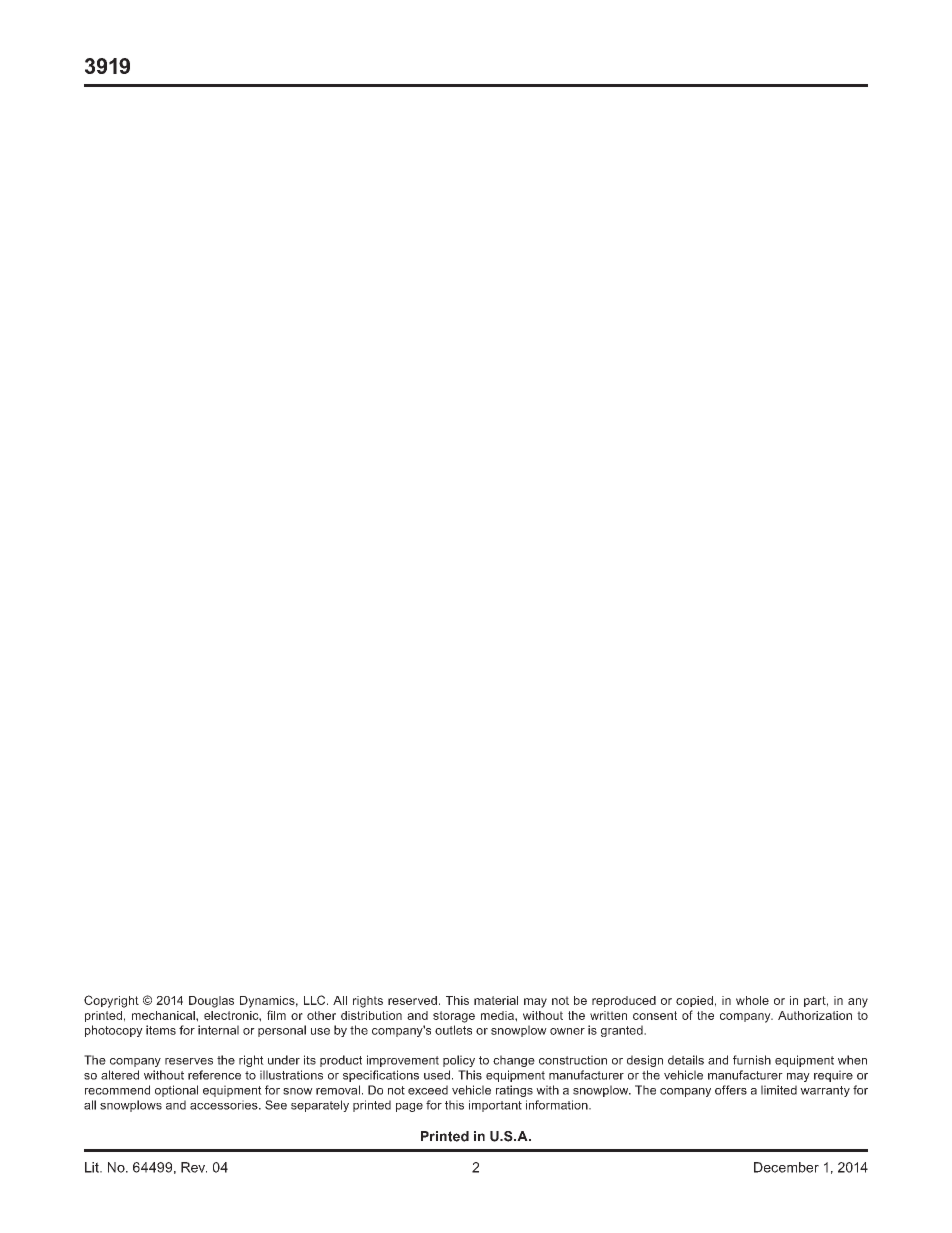 The width and height of the document is (952, 1233). I want to click on accessories, so click(225, 1105).
